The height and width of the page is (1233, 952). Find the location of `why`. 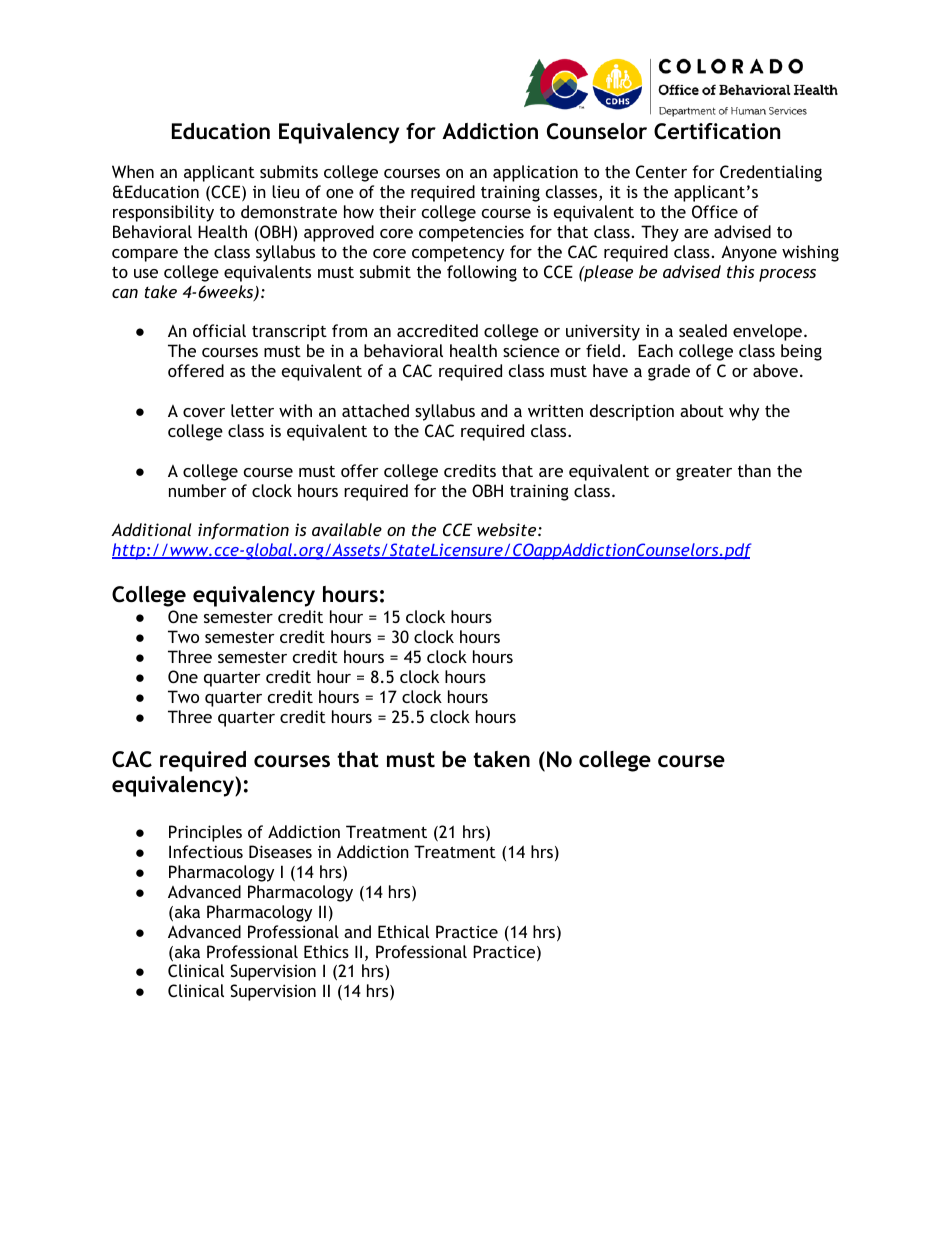

why is located at coordinates (744, 412).
